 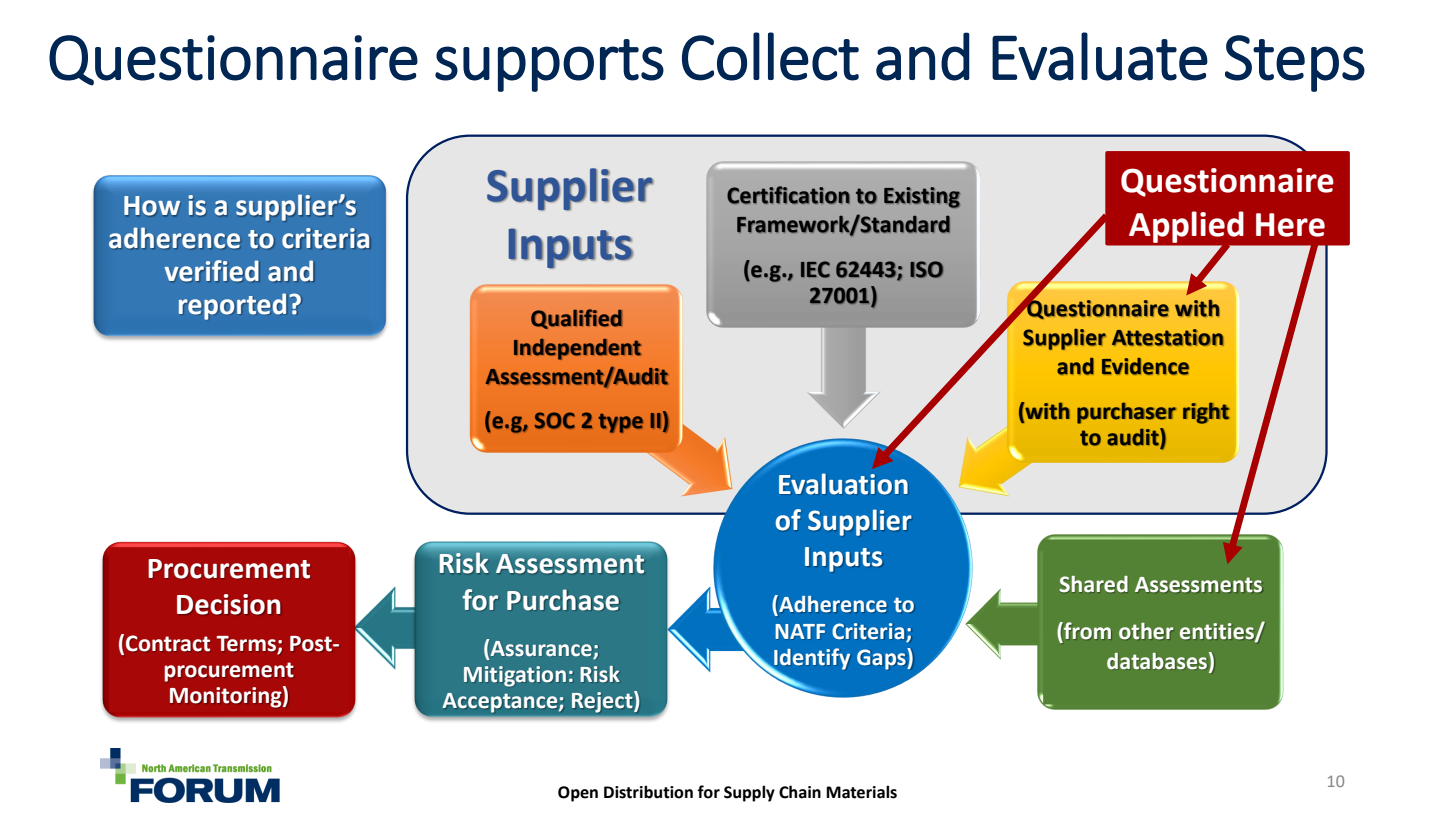 What do you see at coordinates (578, 794) in the screenshot?
I see `Open` at bounding box center [578, 794].
